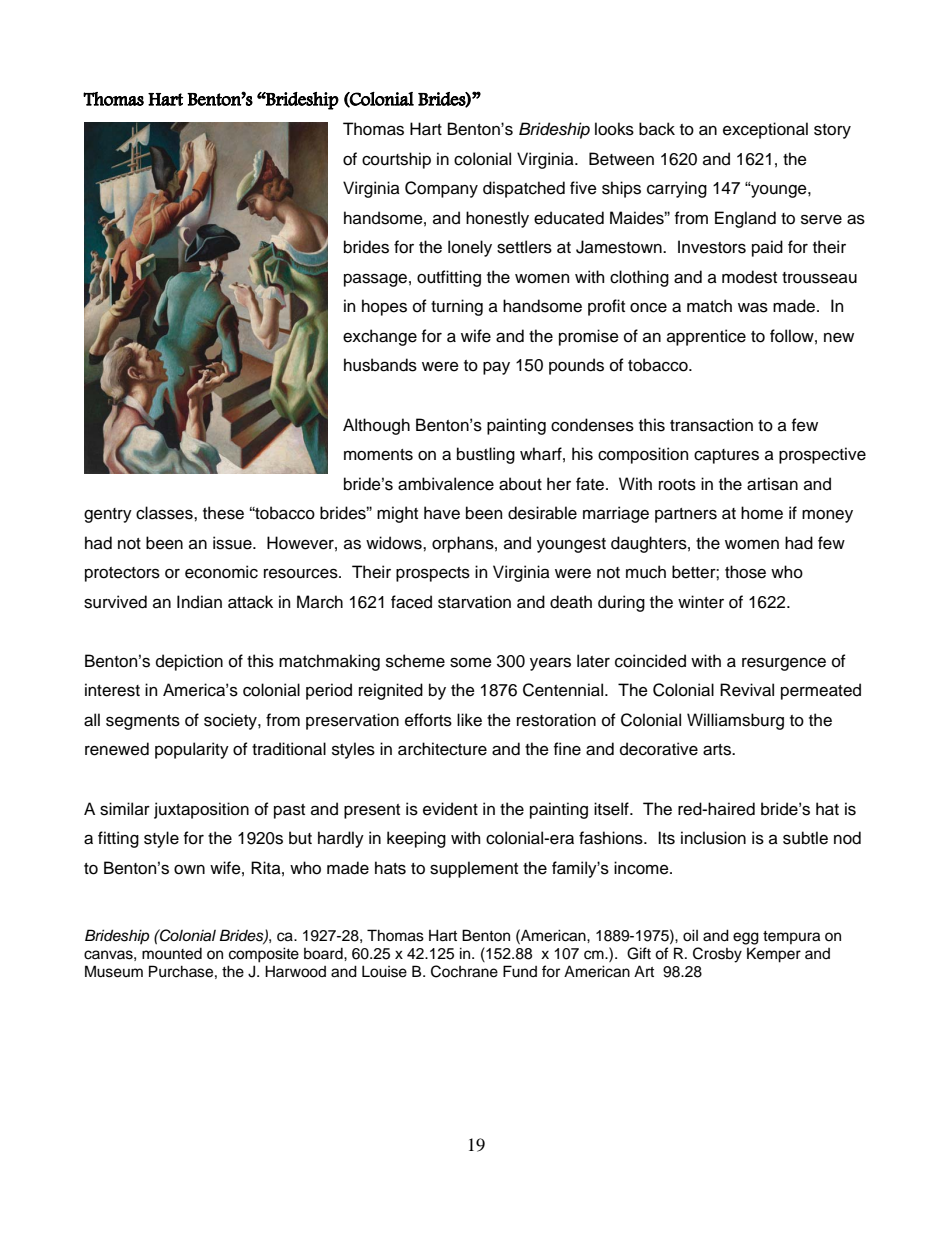 The height and width of the screenshot is (1233, 952). What do you see at coordinates (415, 661) in the screenshot?
I see `scheme` at bounding box center [415, 661].
